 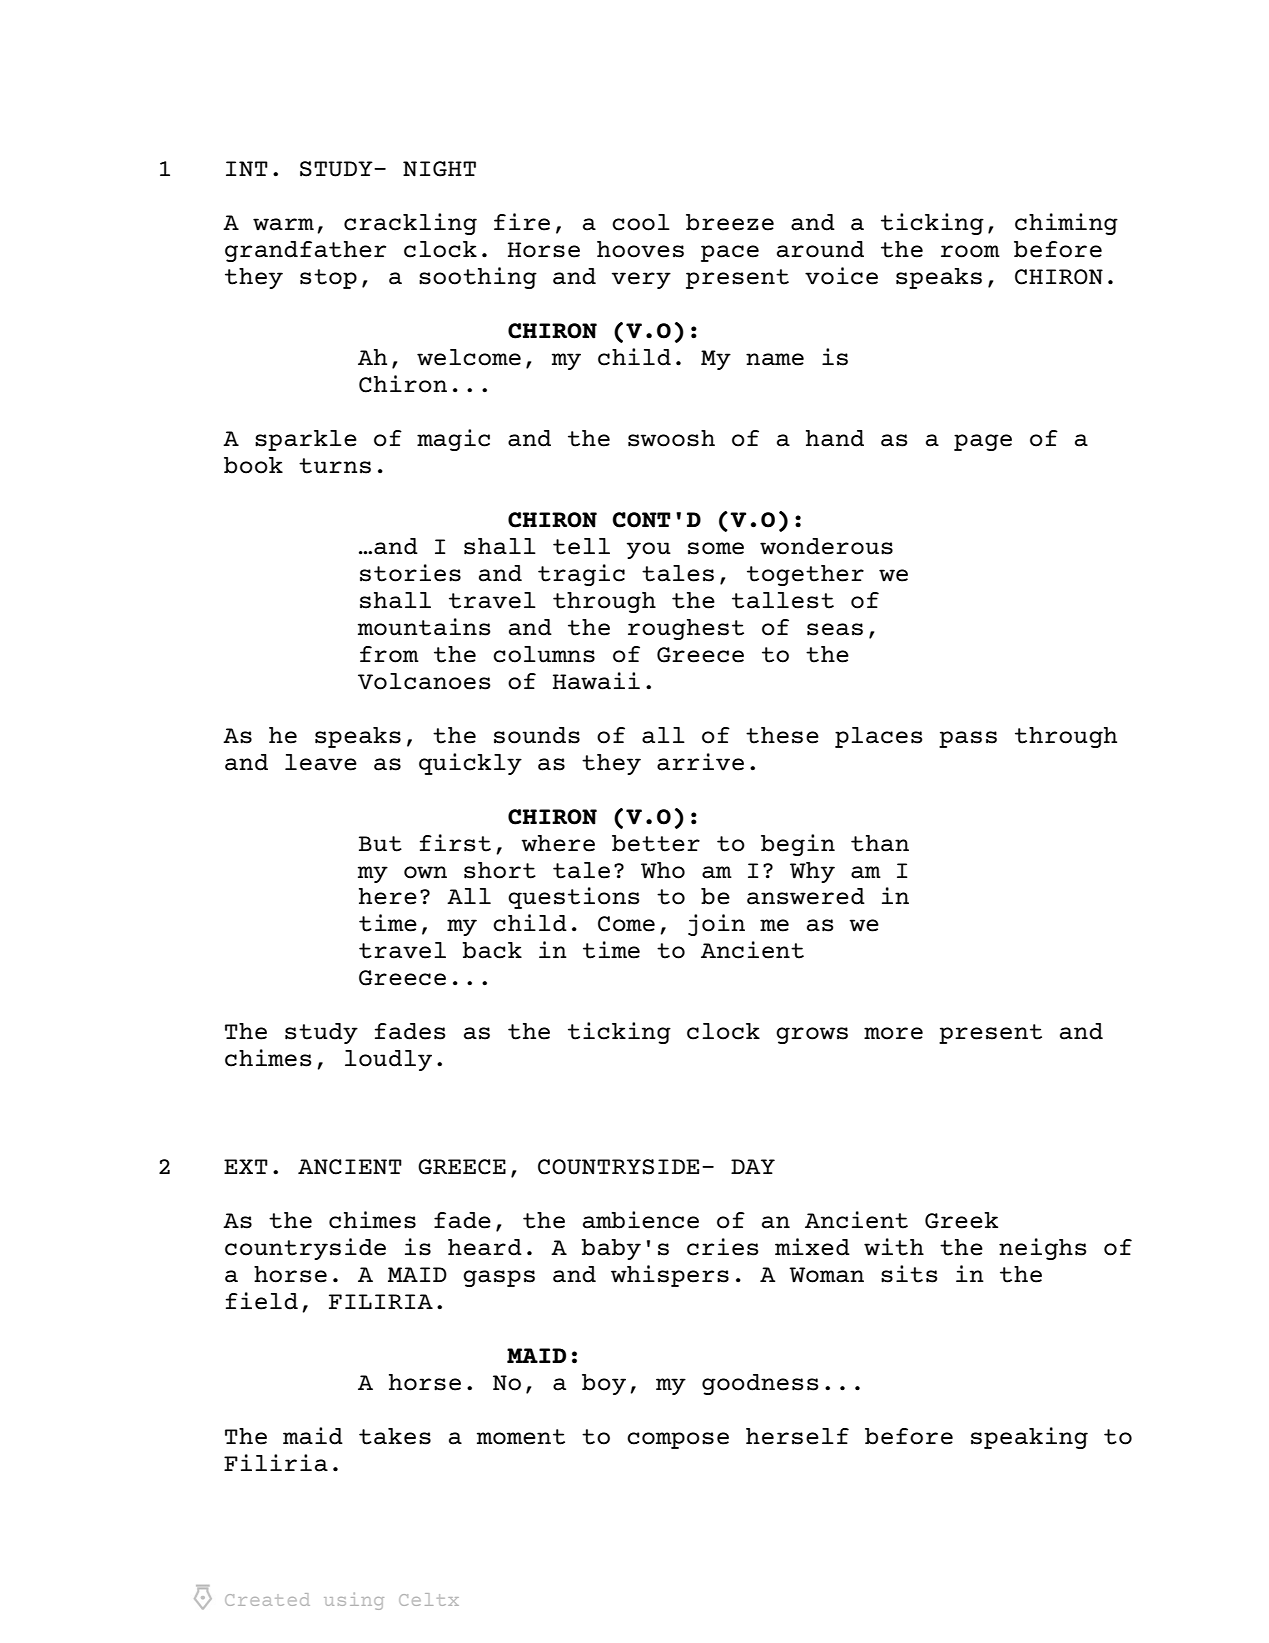 I want to click on pass, so click(x=968, y=739).
